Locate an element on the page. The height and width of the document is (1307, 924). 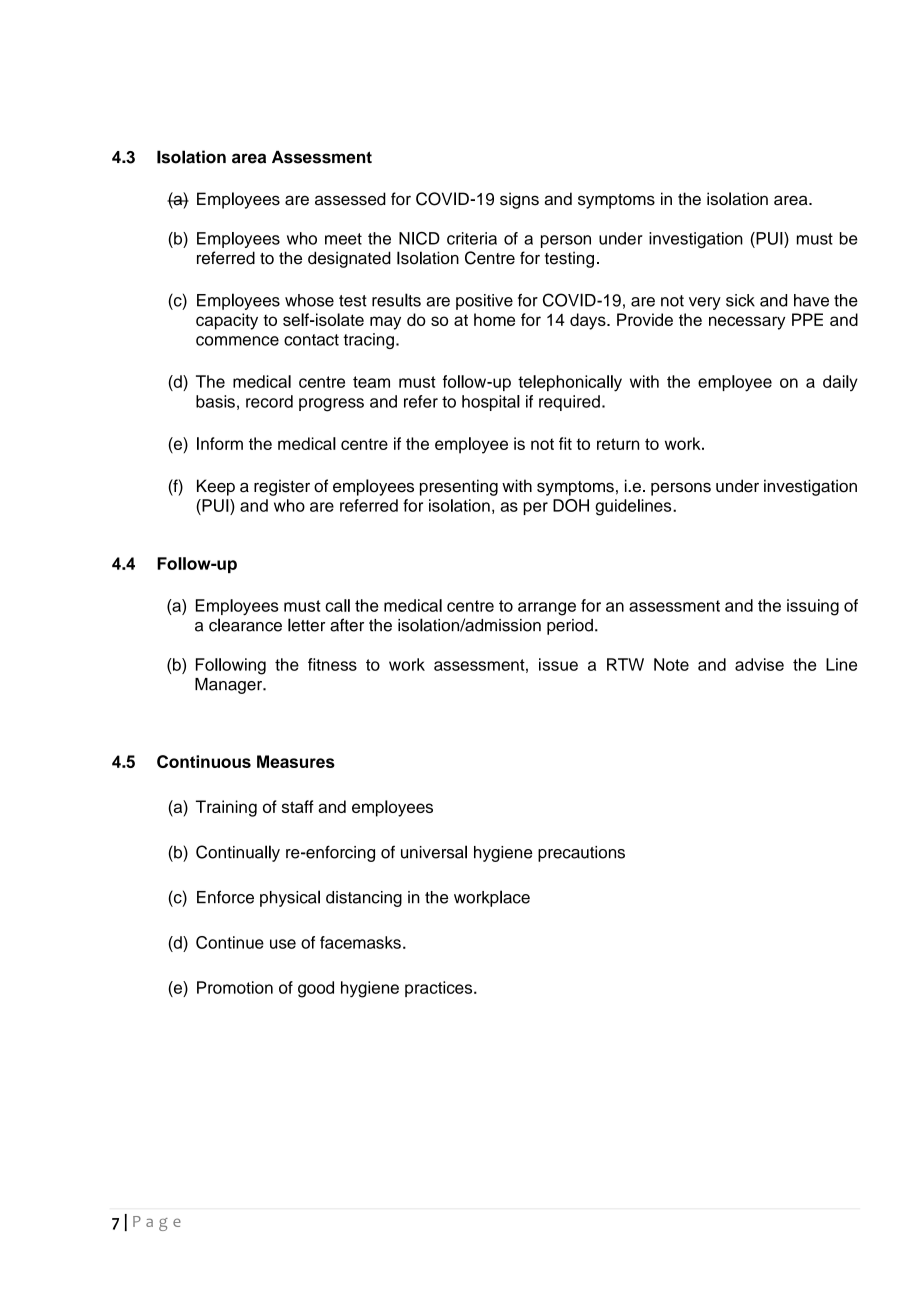
use is located at coordinates (283, 944).
